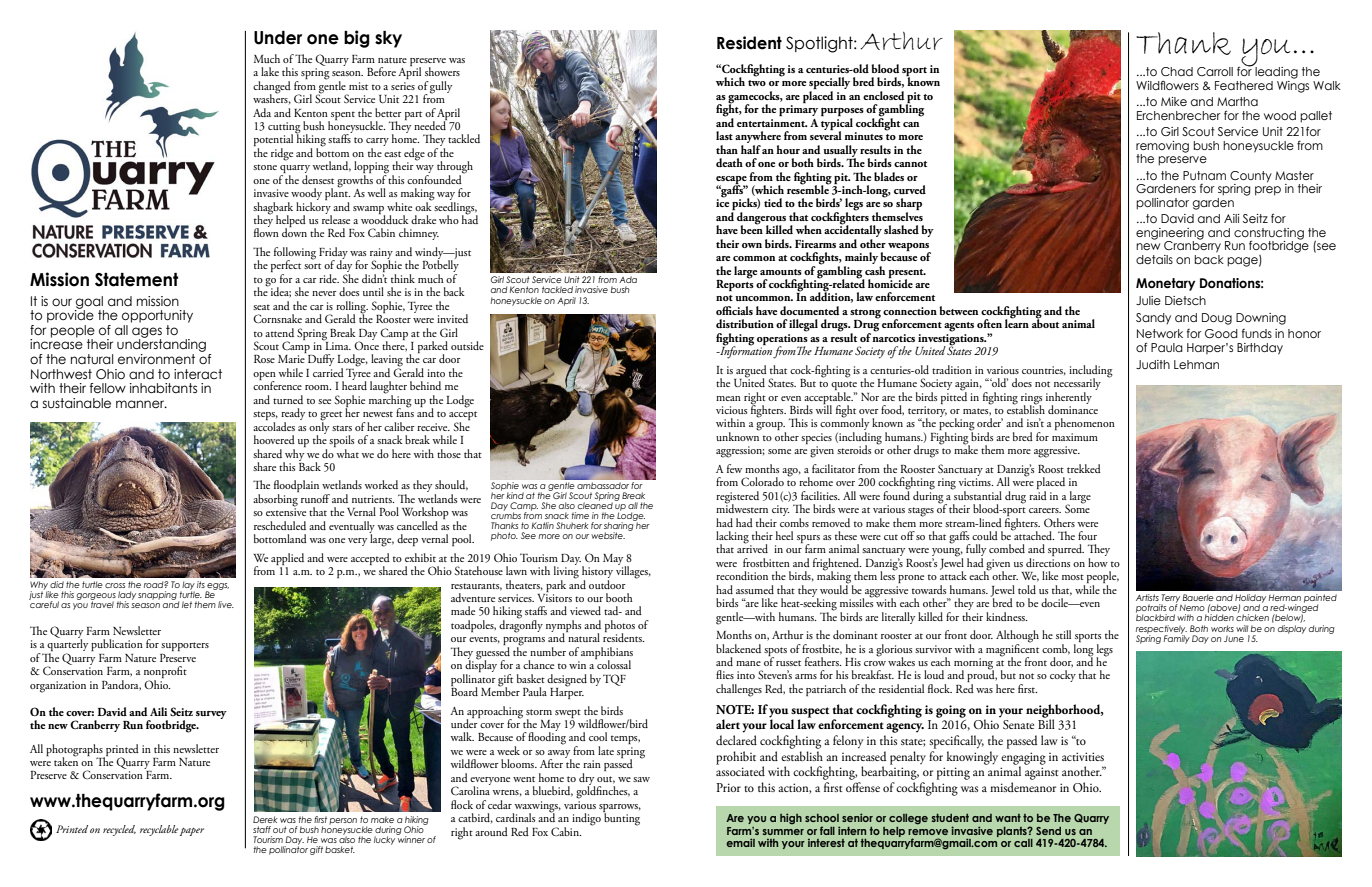 Image resolution: width=1372 pixels, height=887 pixels. Describe the element at coordinates (270, 71) in the page. I see `lake` at that location.
